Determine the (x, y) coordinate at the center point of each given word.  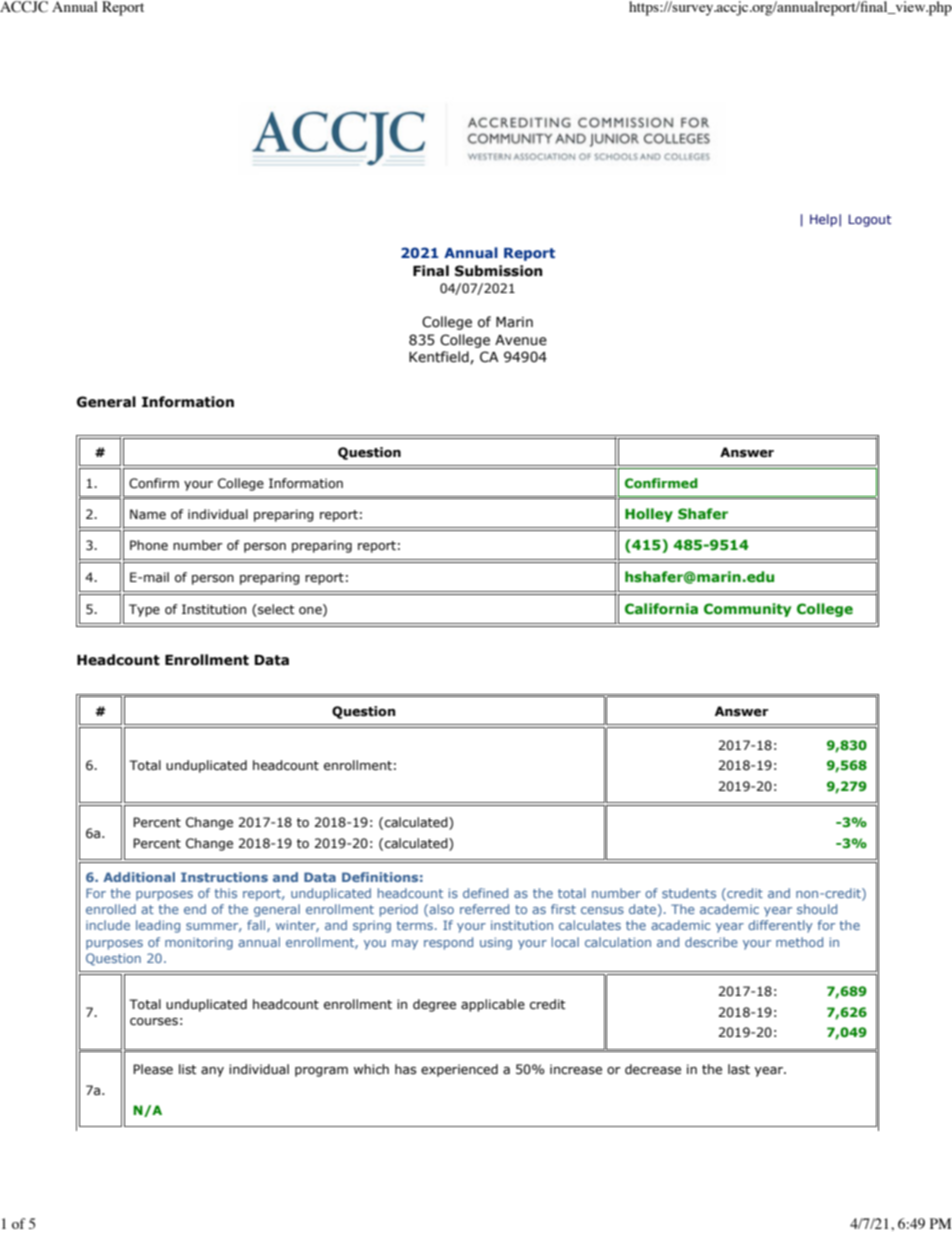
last (739, 1069)
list (188, 1069)
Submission (499, 271)
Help (823, 220)
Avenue (521, 340)
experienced (459, 1070)
